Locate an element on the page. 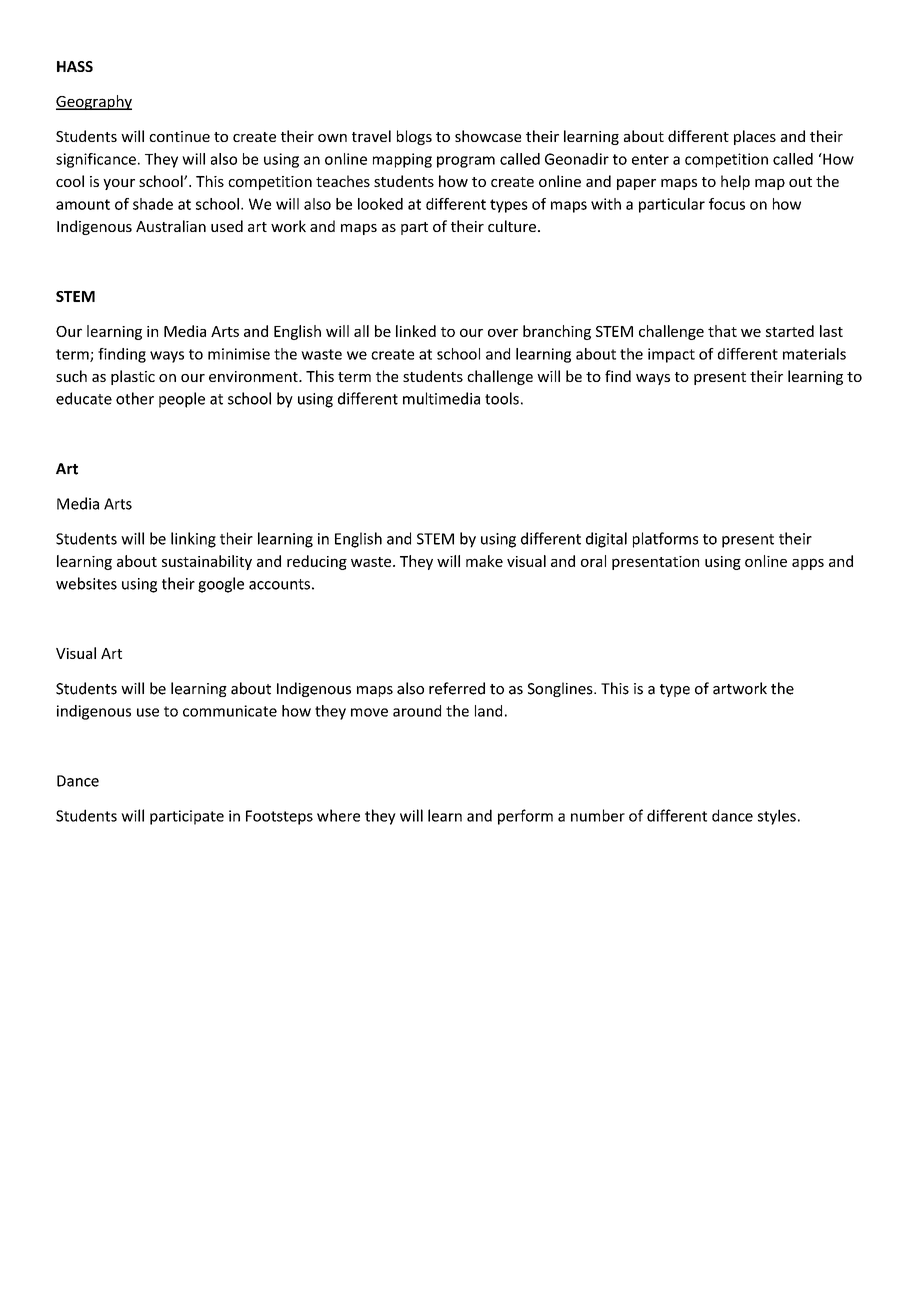 This document has height=1308, width=924. impact is located at coordinates (671, 355).
